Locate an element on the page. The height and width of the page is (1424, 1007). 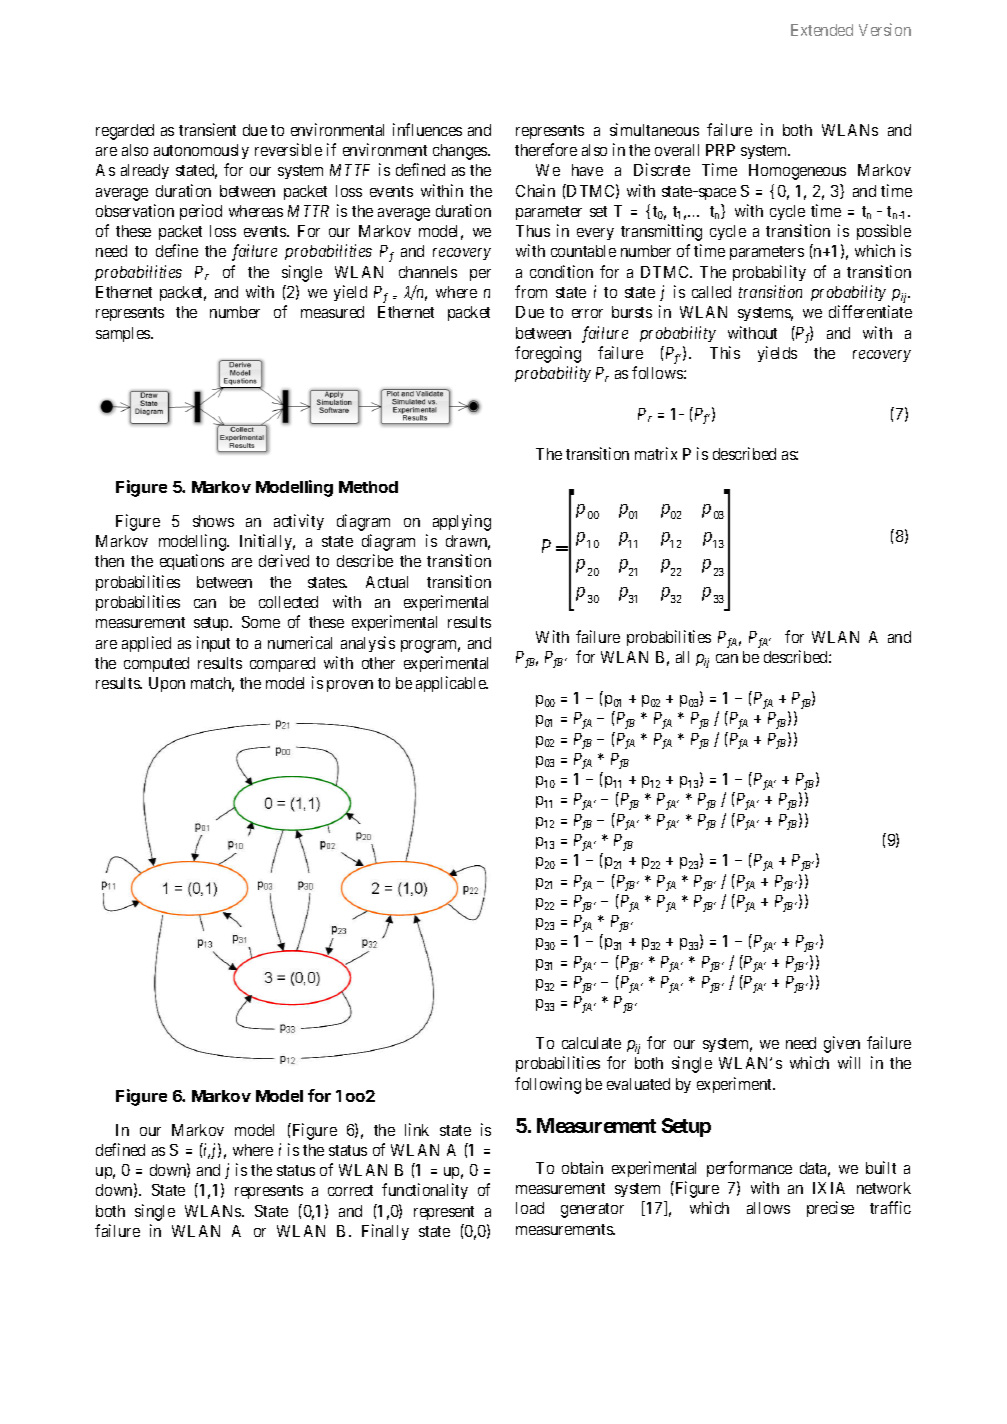
correct is located at coordinates (350, 1190).
